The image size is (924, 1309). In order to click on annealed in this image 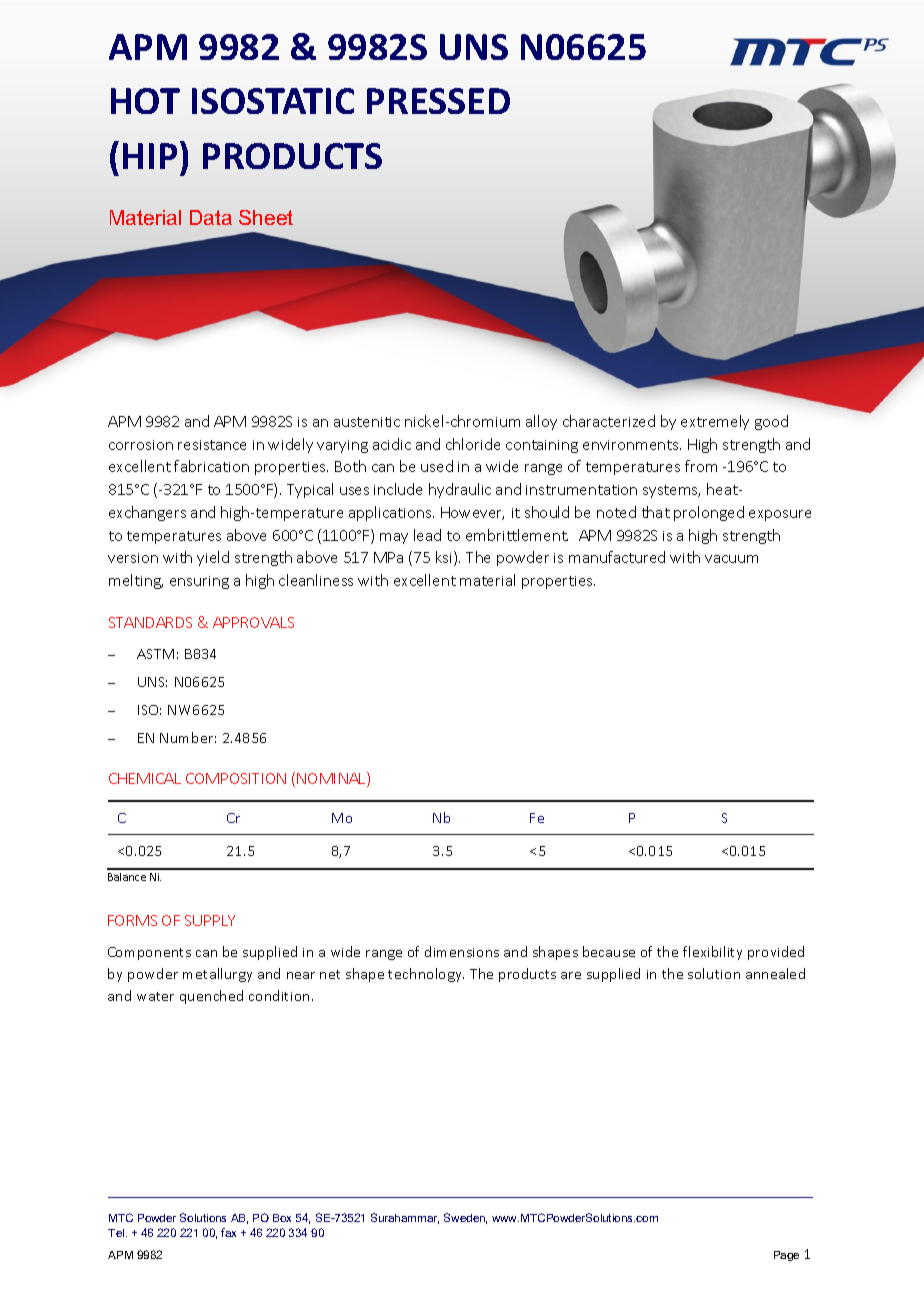, I will do `click(775, 973)`.
